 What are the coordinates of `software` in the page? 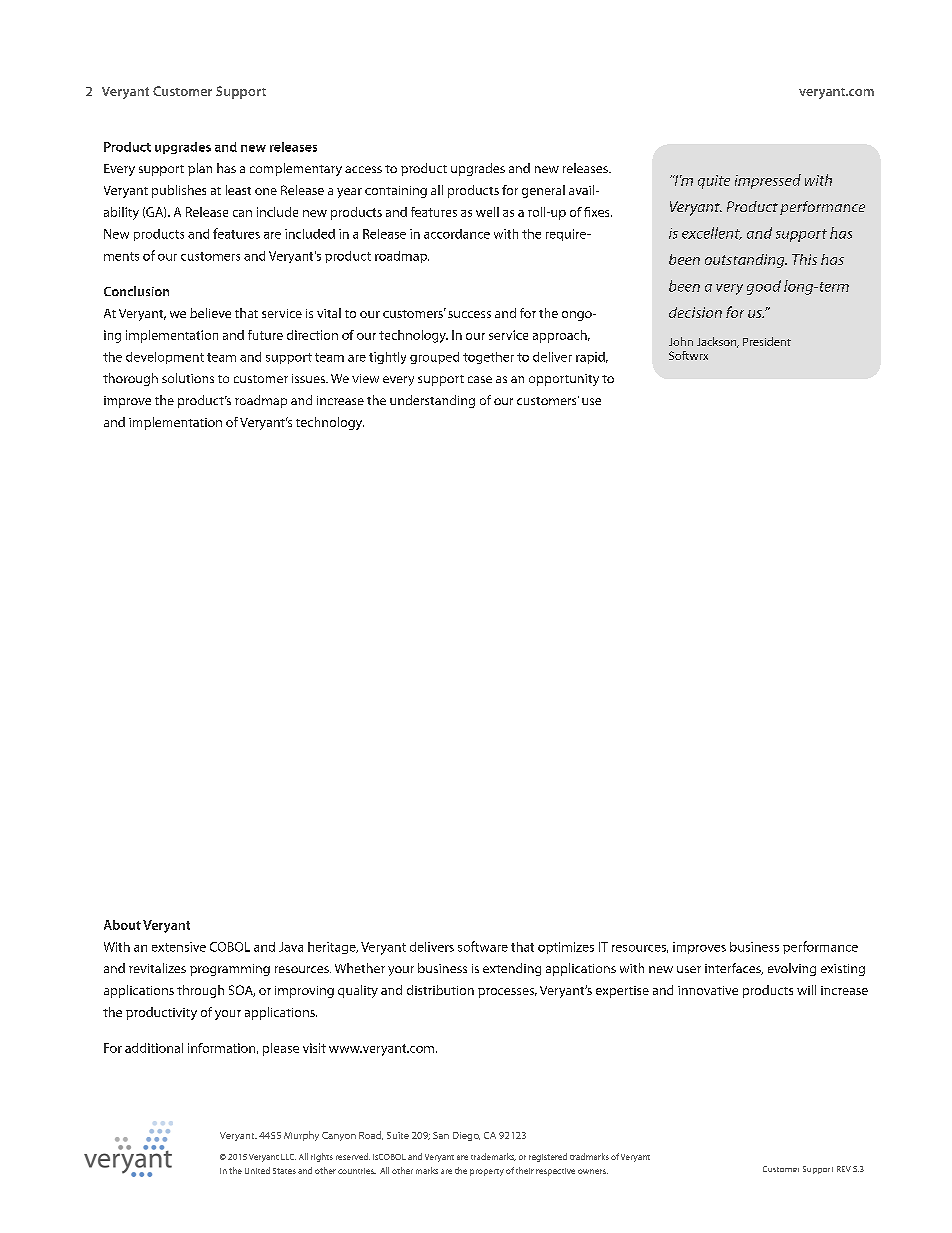 It's located at (483, 946).
